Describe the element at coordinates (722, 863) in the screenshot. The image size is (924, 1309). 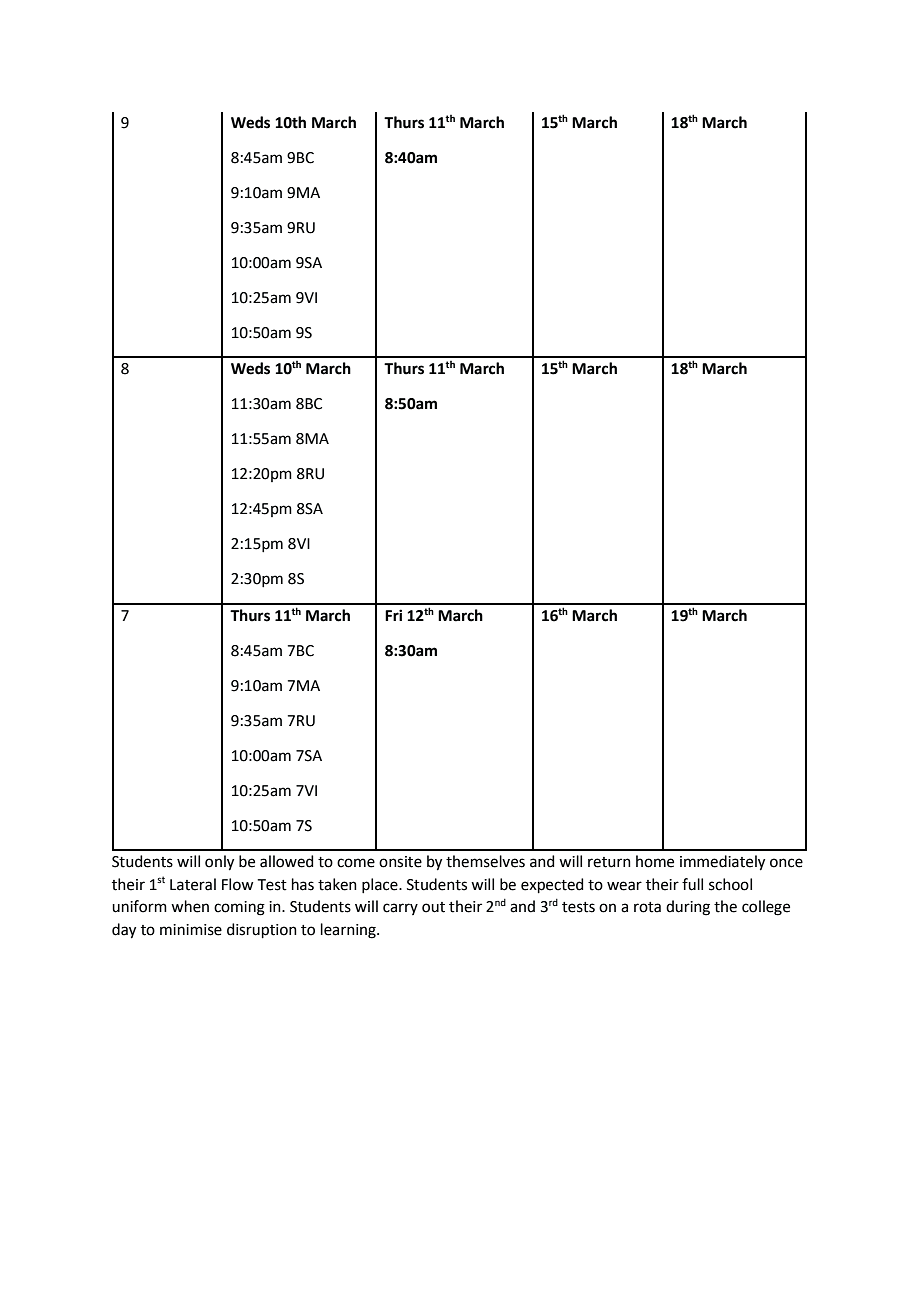
I see `immediately` at that location.
